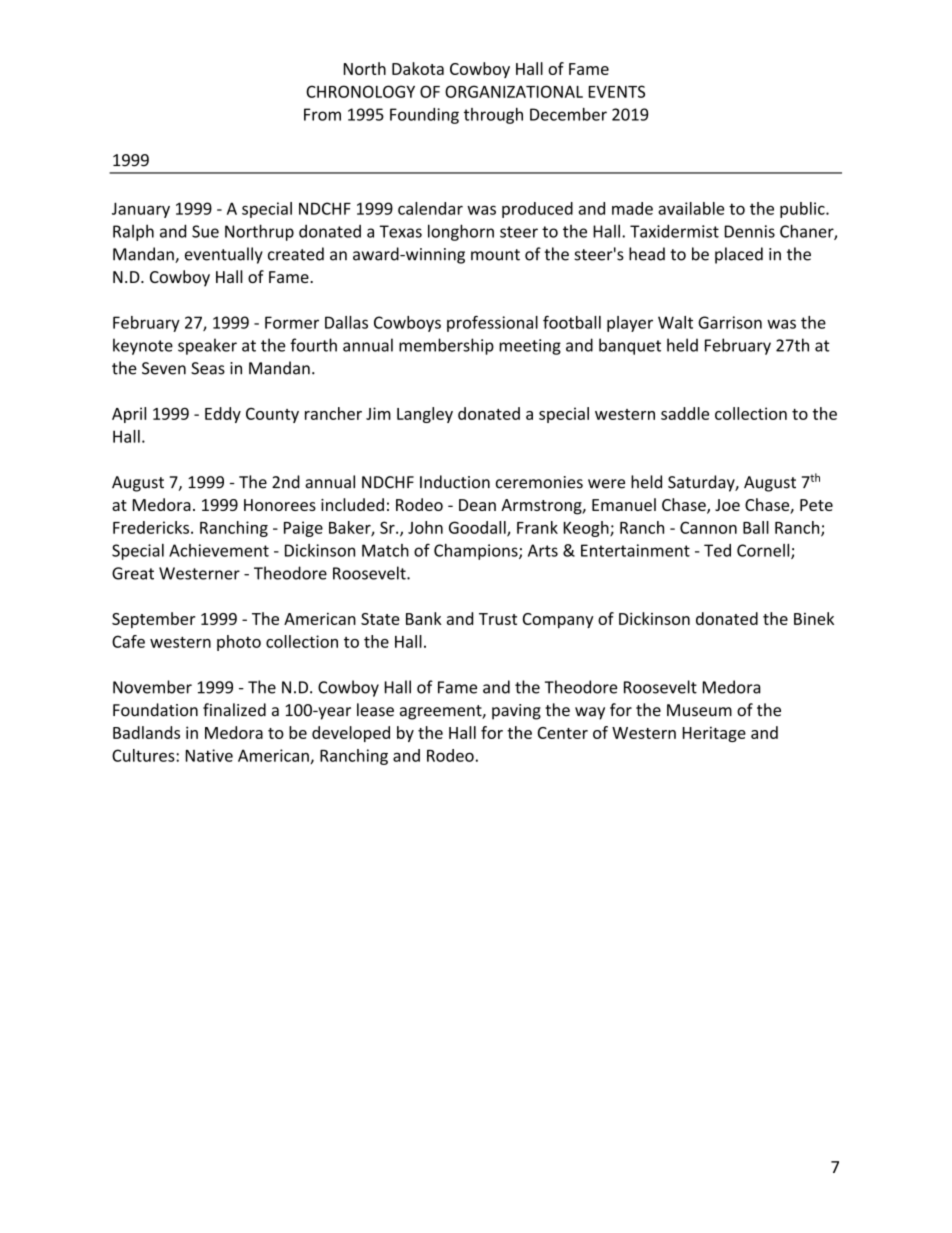  Describe the element at coordinates (223, 415) in the image. I see `Eddy` at that location.
